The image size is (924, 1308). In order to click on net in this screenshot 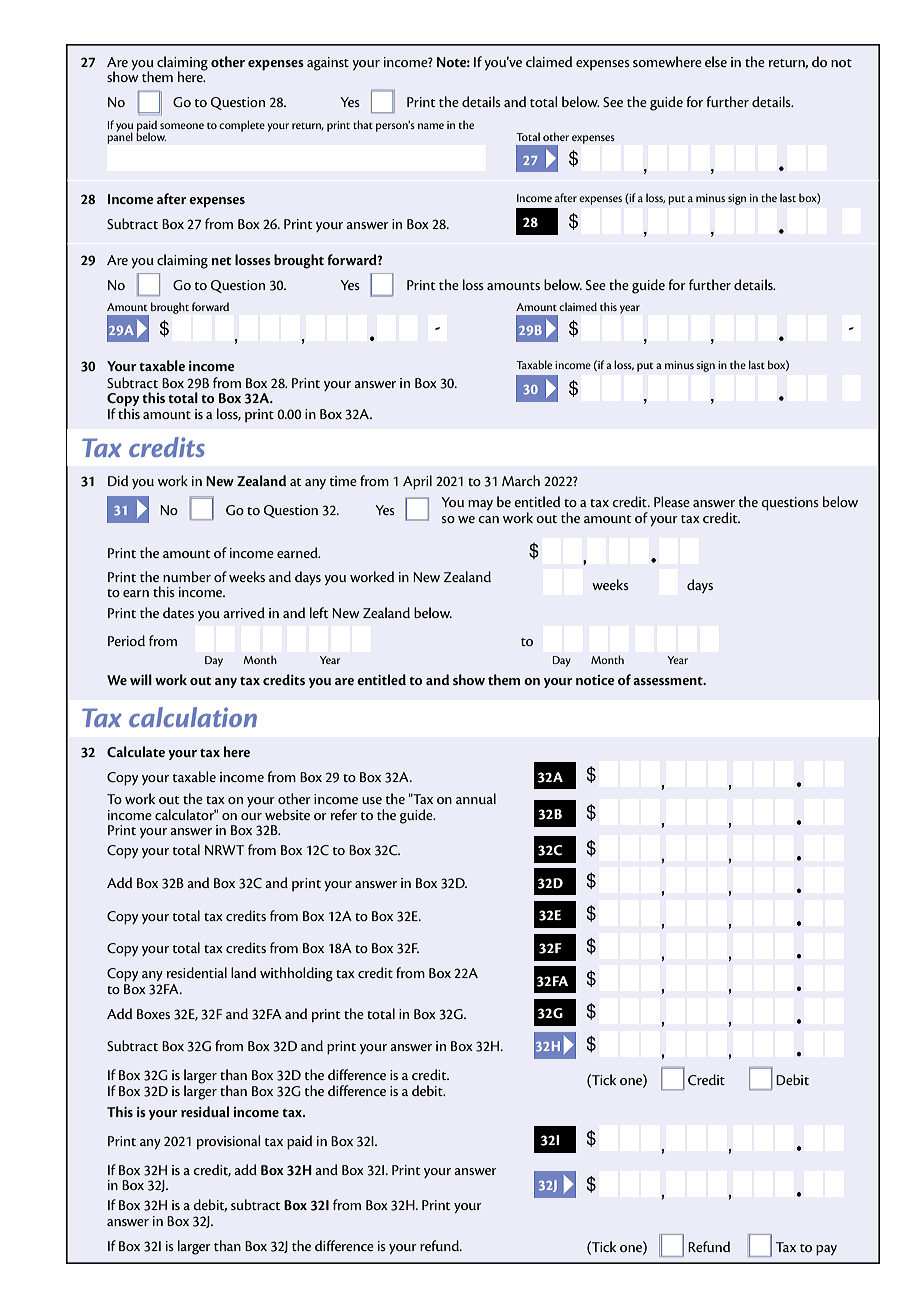, I will do `click(222, 261)`.
